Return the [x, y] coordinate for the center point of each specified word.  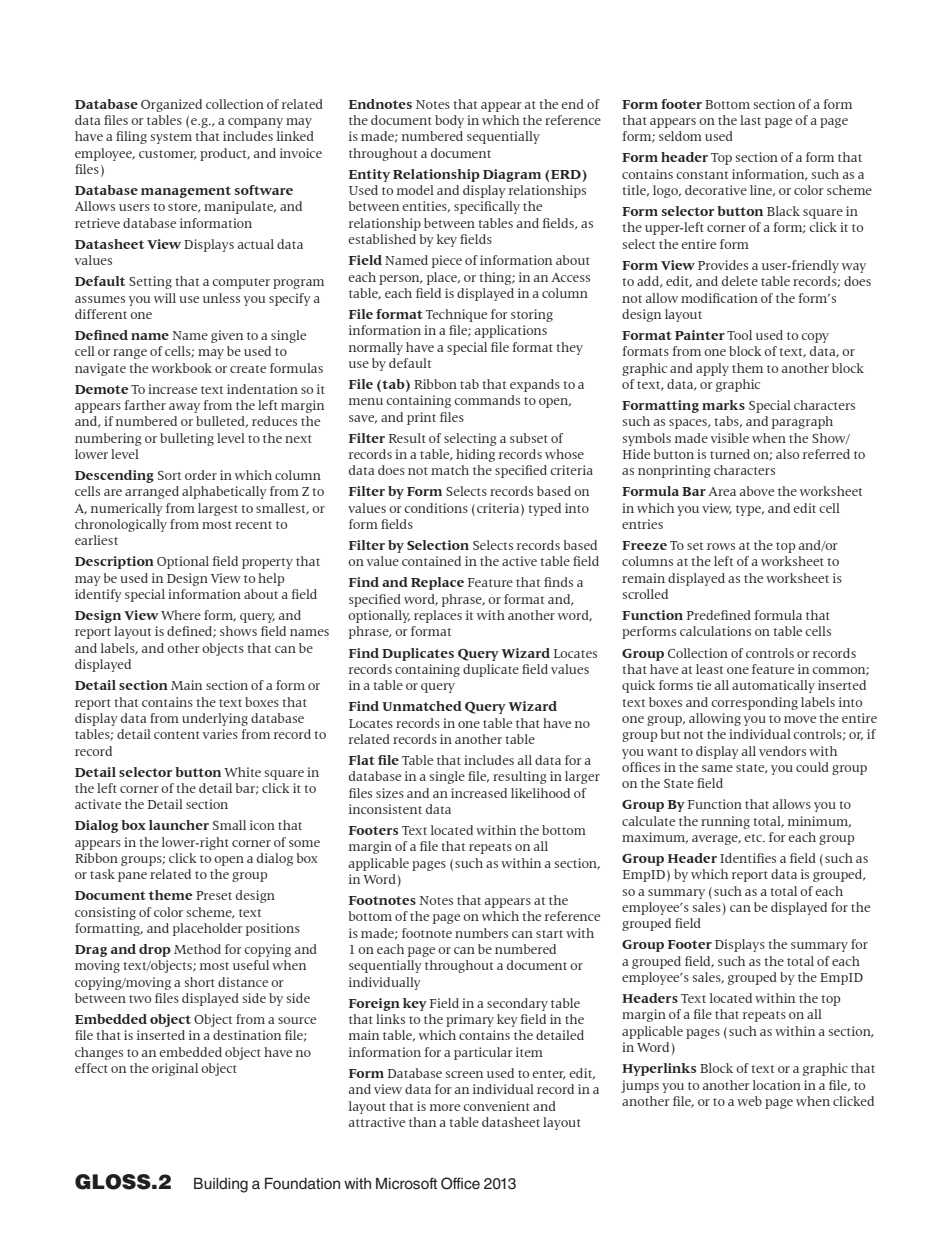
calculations [715, 631]
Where [181, 615]
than [422, 1122]
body [449, 121]
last [750, 120]
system [171, 138]
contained [431, 561]
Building [221, 1185]
